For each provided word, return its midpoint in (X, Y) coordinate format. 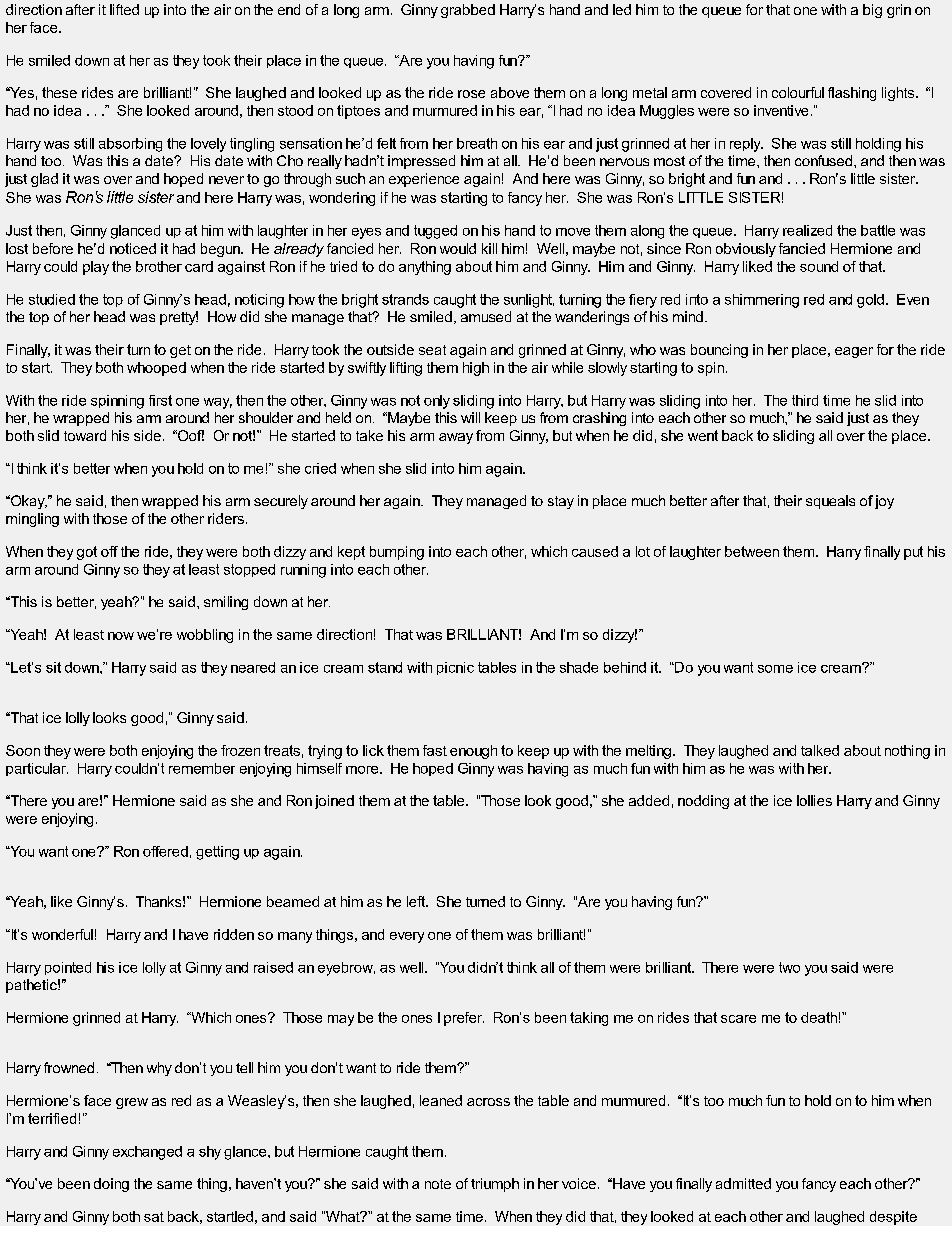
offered (165, 851)
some (775, 669)
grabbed (468, 11)
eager (854, 352)
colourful (798, 92)
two (789, 967)
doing (111, 1185)
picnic (455, 668)
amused (486, 316)
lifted (124, 9)
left (417, 901)
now (121, 636)
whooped (156, 369)
